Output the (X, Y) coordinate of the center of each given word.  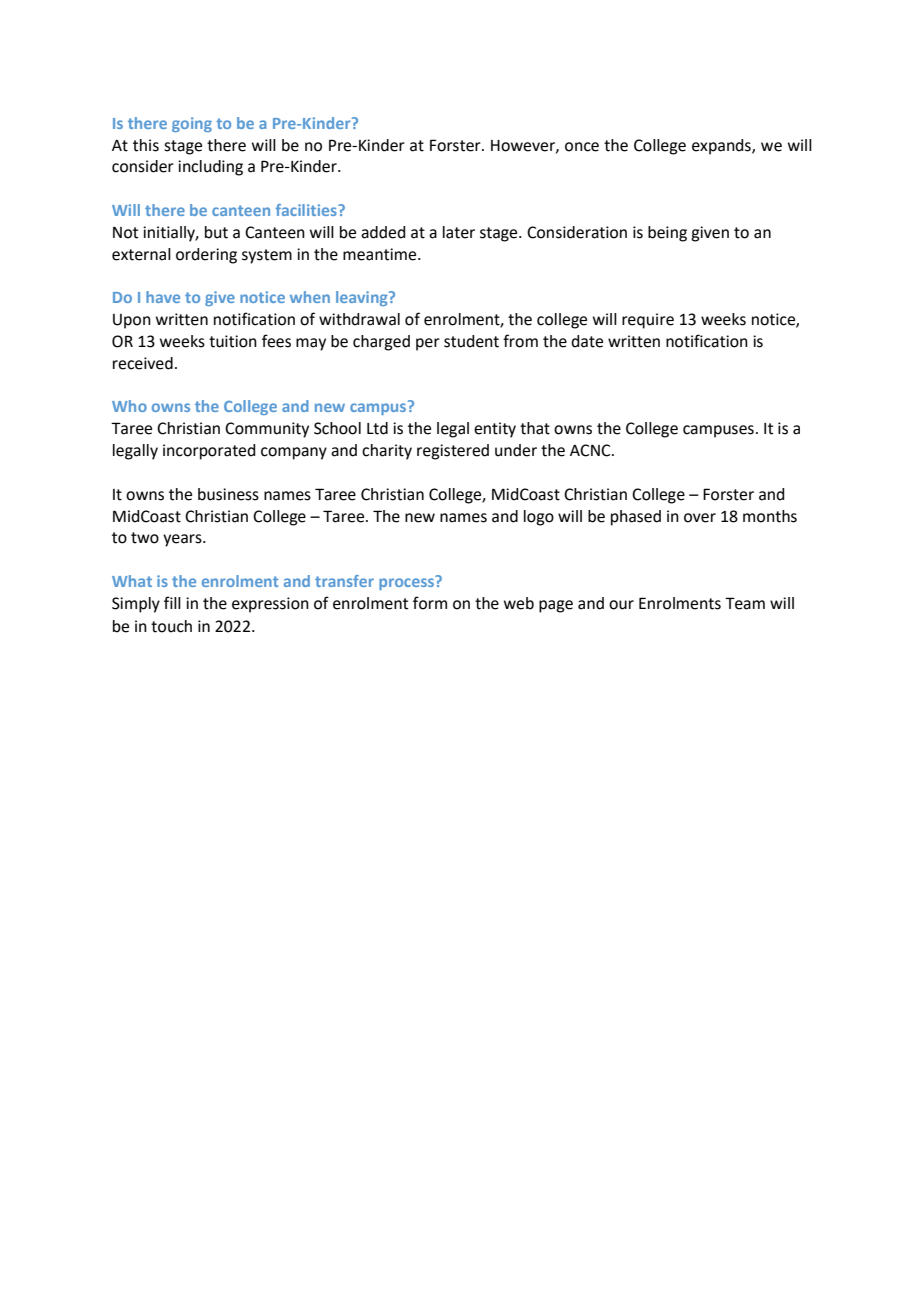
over (700, 518)
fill (172, 602)
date (587, 341)
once (582, 147)
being (667, 234)
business (228, 494)
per (428, 344)
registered (453, 452)
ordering (206, 256)
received (143, 363)
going (192, 124)
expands (722, 147)
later (459, 232)
